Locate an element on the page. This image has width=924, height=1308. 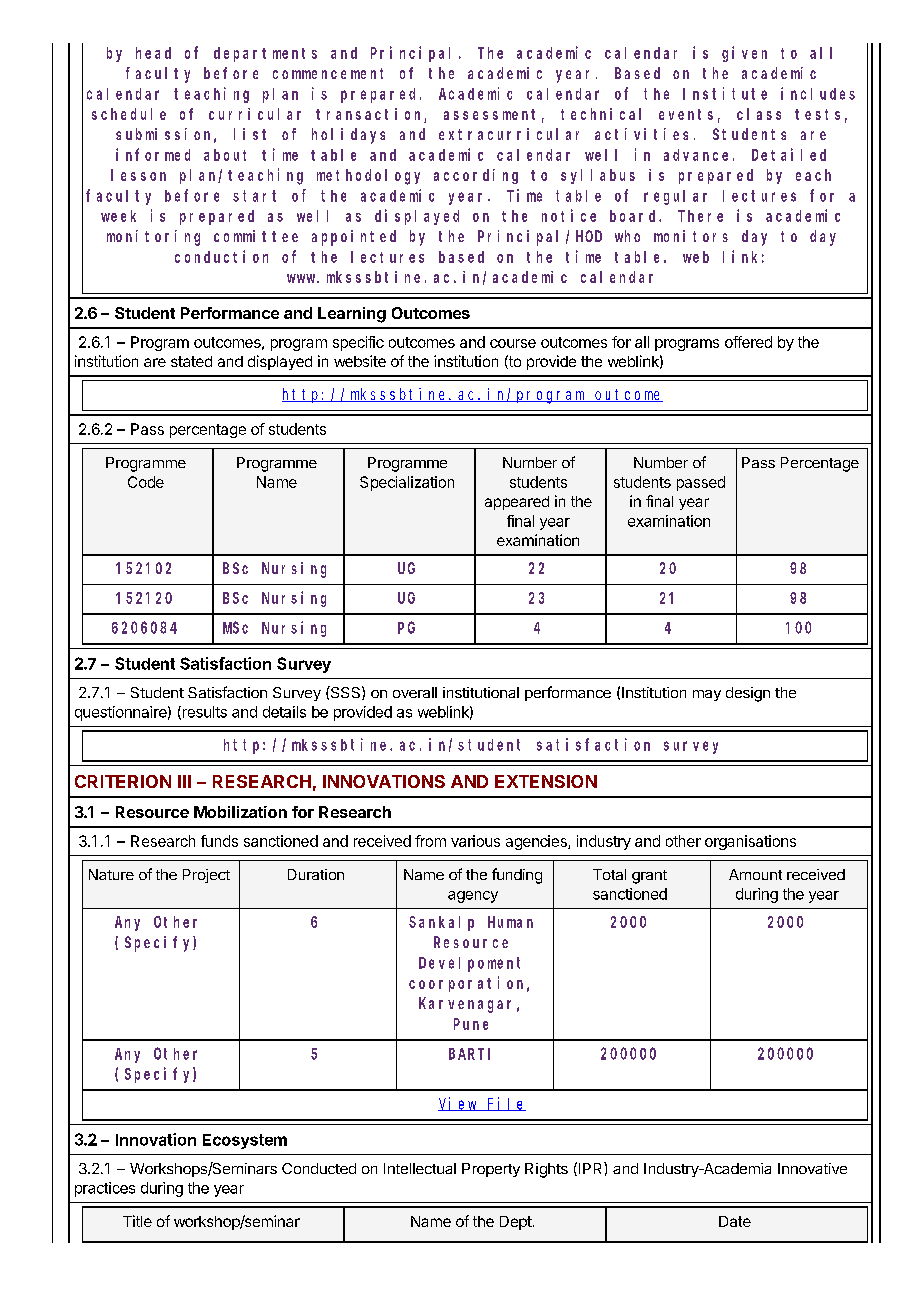
Title is located at coordinates (137, 1221).
